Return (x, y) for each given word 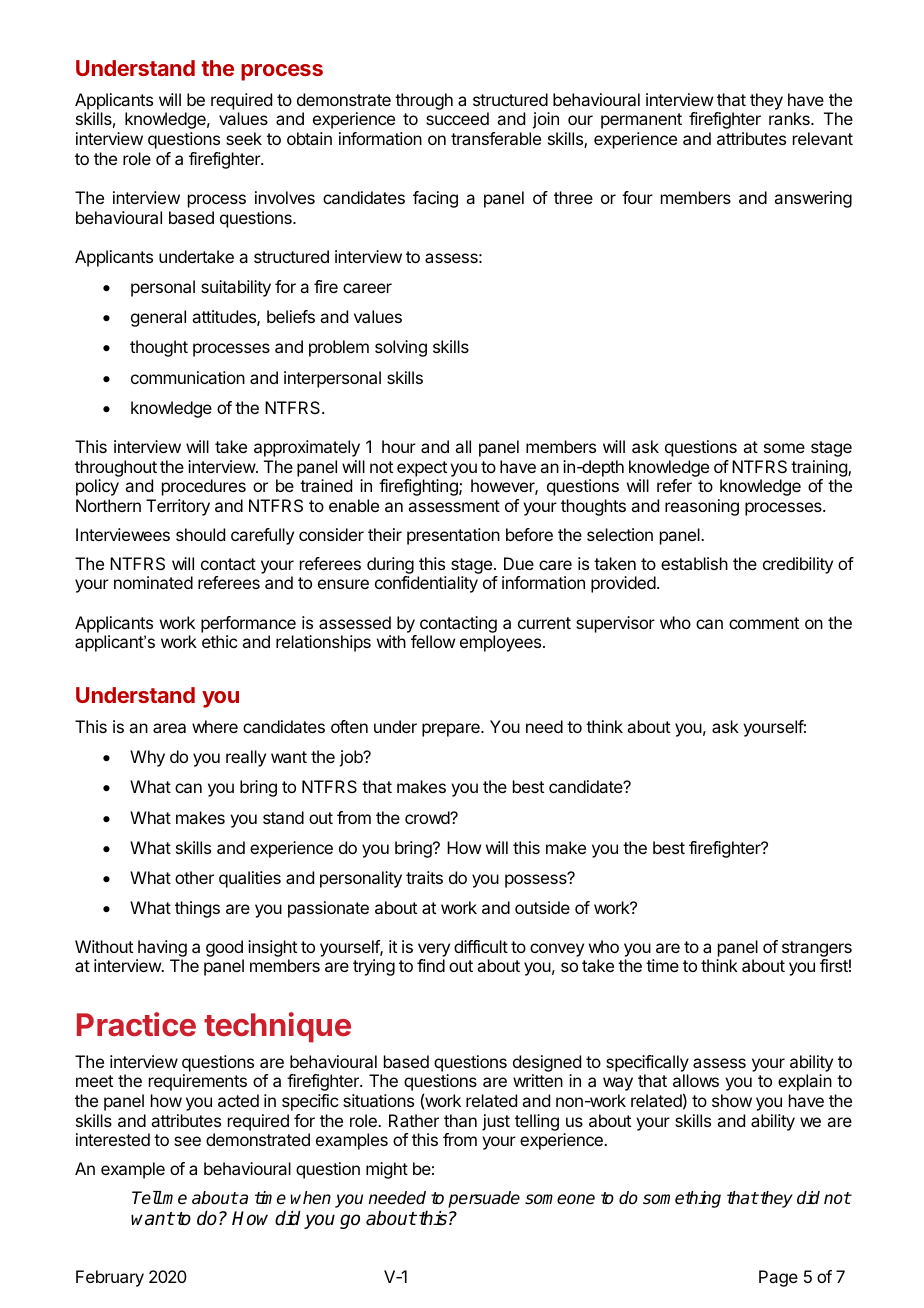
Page (778, 1278)
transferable (496, 138)
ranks (790, 118)
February (110, 1278)
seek (244, 138)
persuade (484, 1199)
